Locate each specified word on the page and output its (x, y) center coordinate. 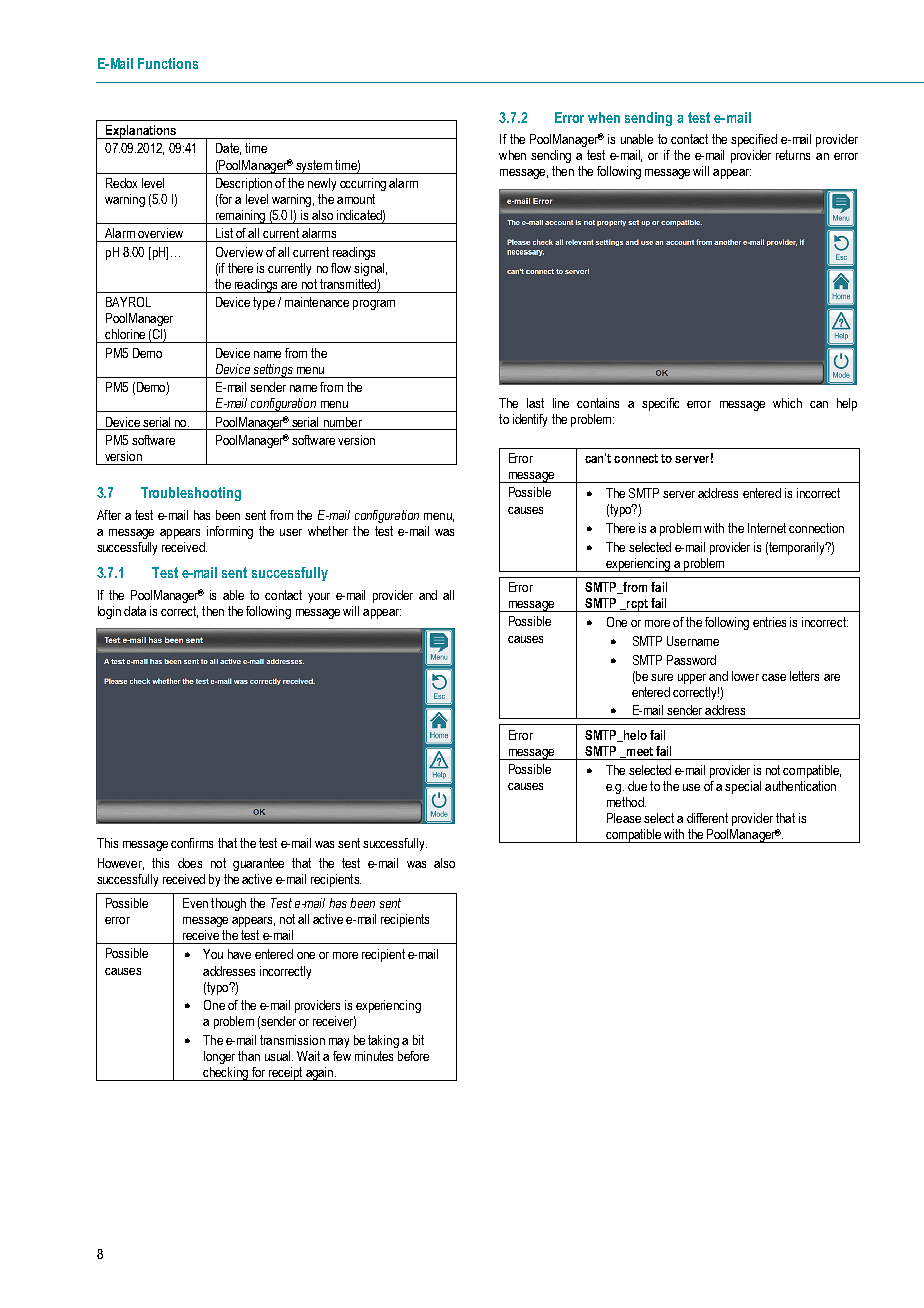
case (774, 677)
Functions (168, 63)
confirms (192, 843)
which (787, 403)
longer (219, 1057)
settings (273, 371)
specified (754, 140)
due (637, 786)
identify (530, 420)
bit (418, 1040)
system (314, 167)
